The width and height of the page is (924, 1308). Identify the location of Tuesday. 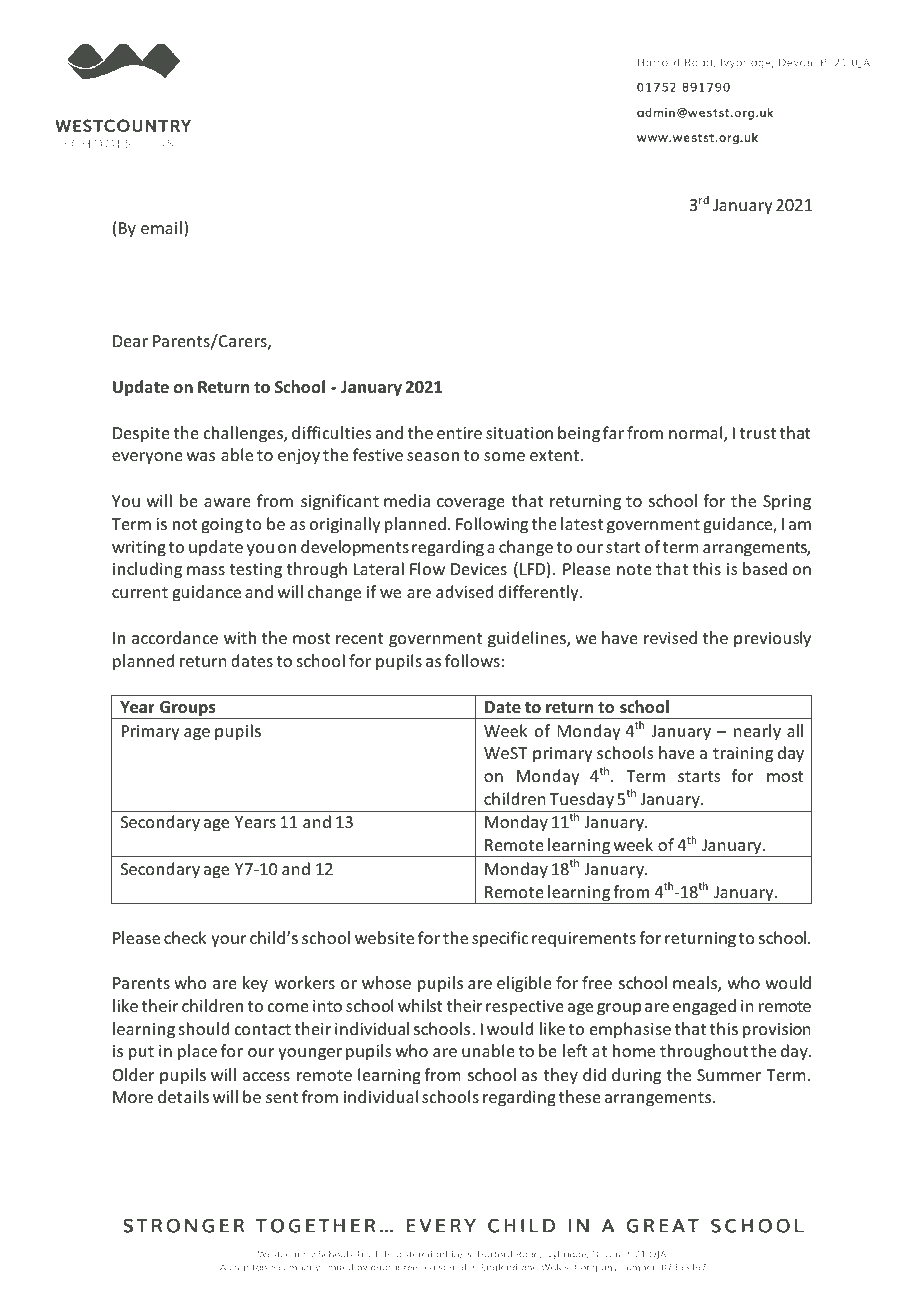
(582, 800).
